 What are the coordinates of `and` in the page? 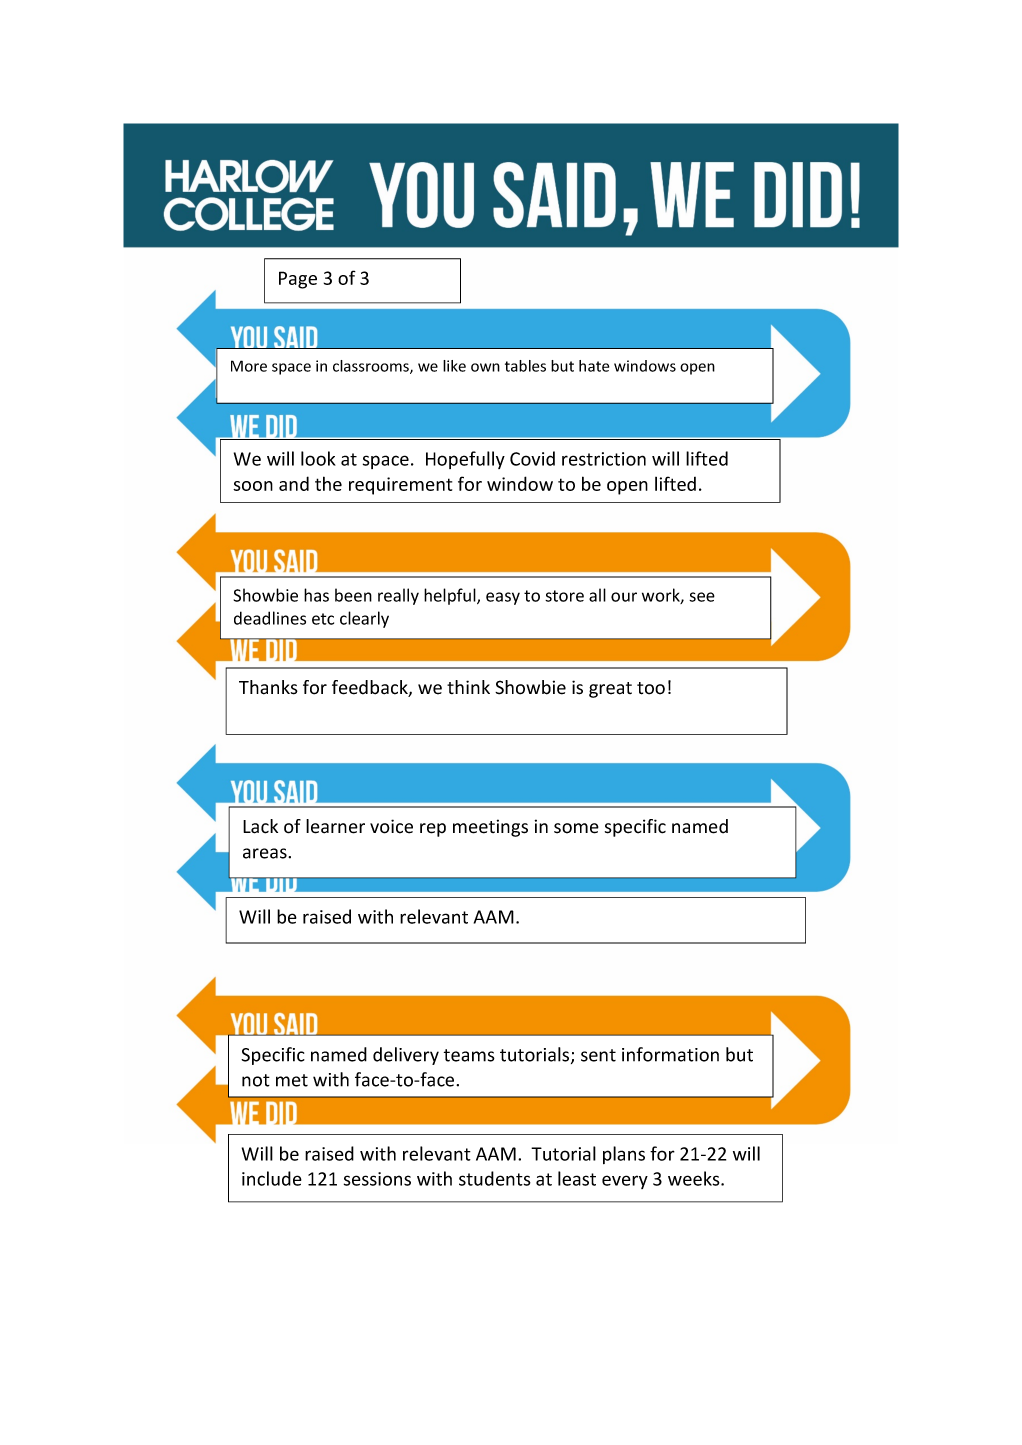 It's located at (294, 483).
